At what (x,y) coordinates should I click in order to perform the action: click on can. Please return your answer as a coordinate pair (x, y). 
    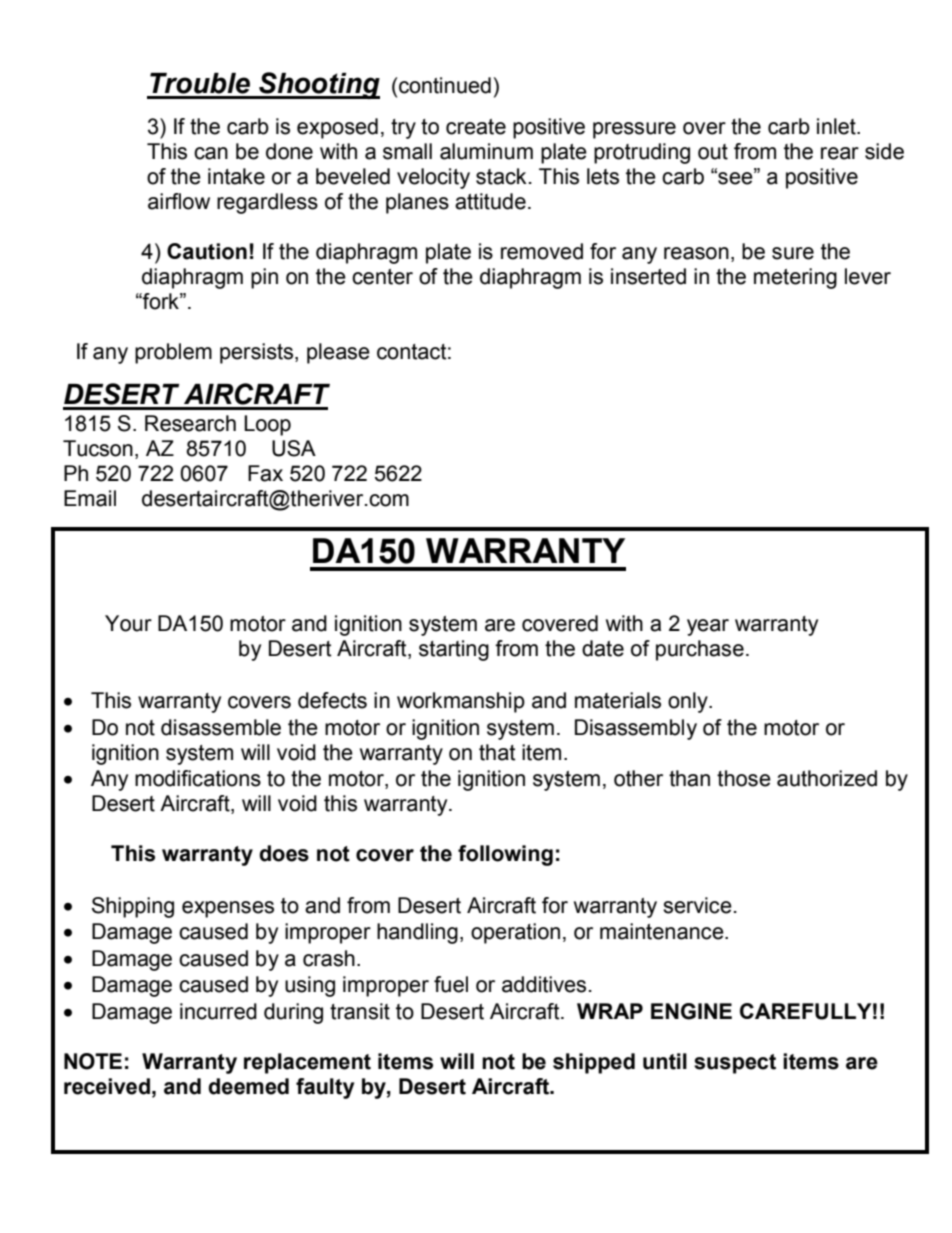
    Looking at the image, I should click on (211, 153).
